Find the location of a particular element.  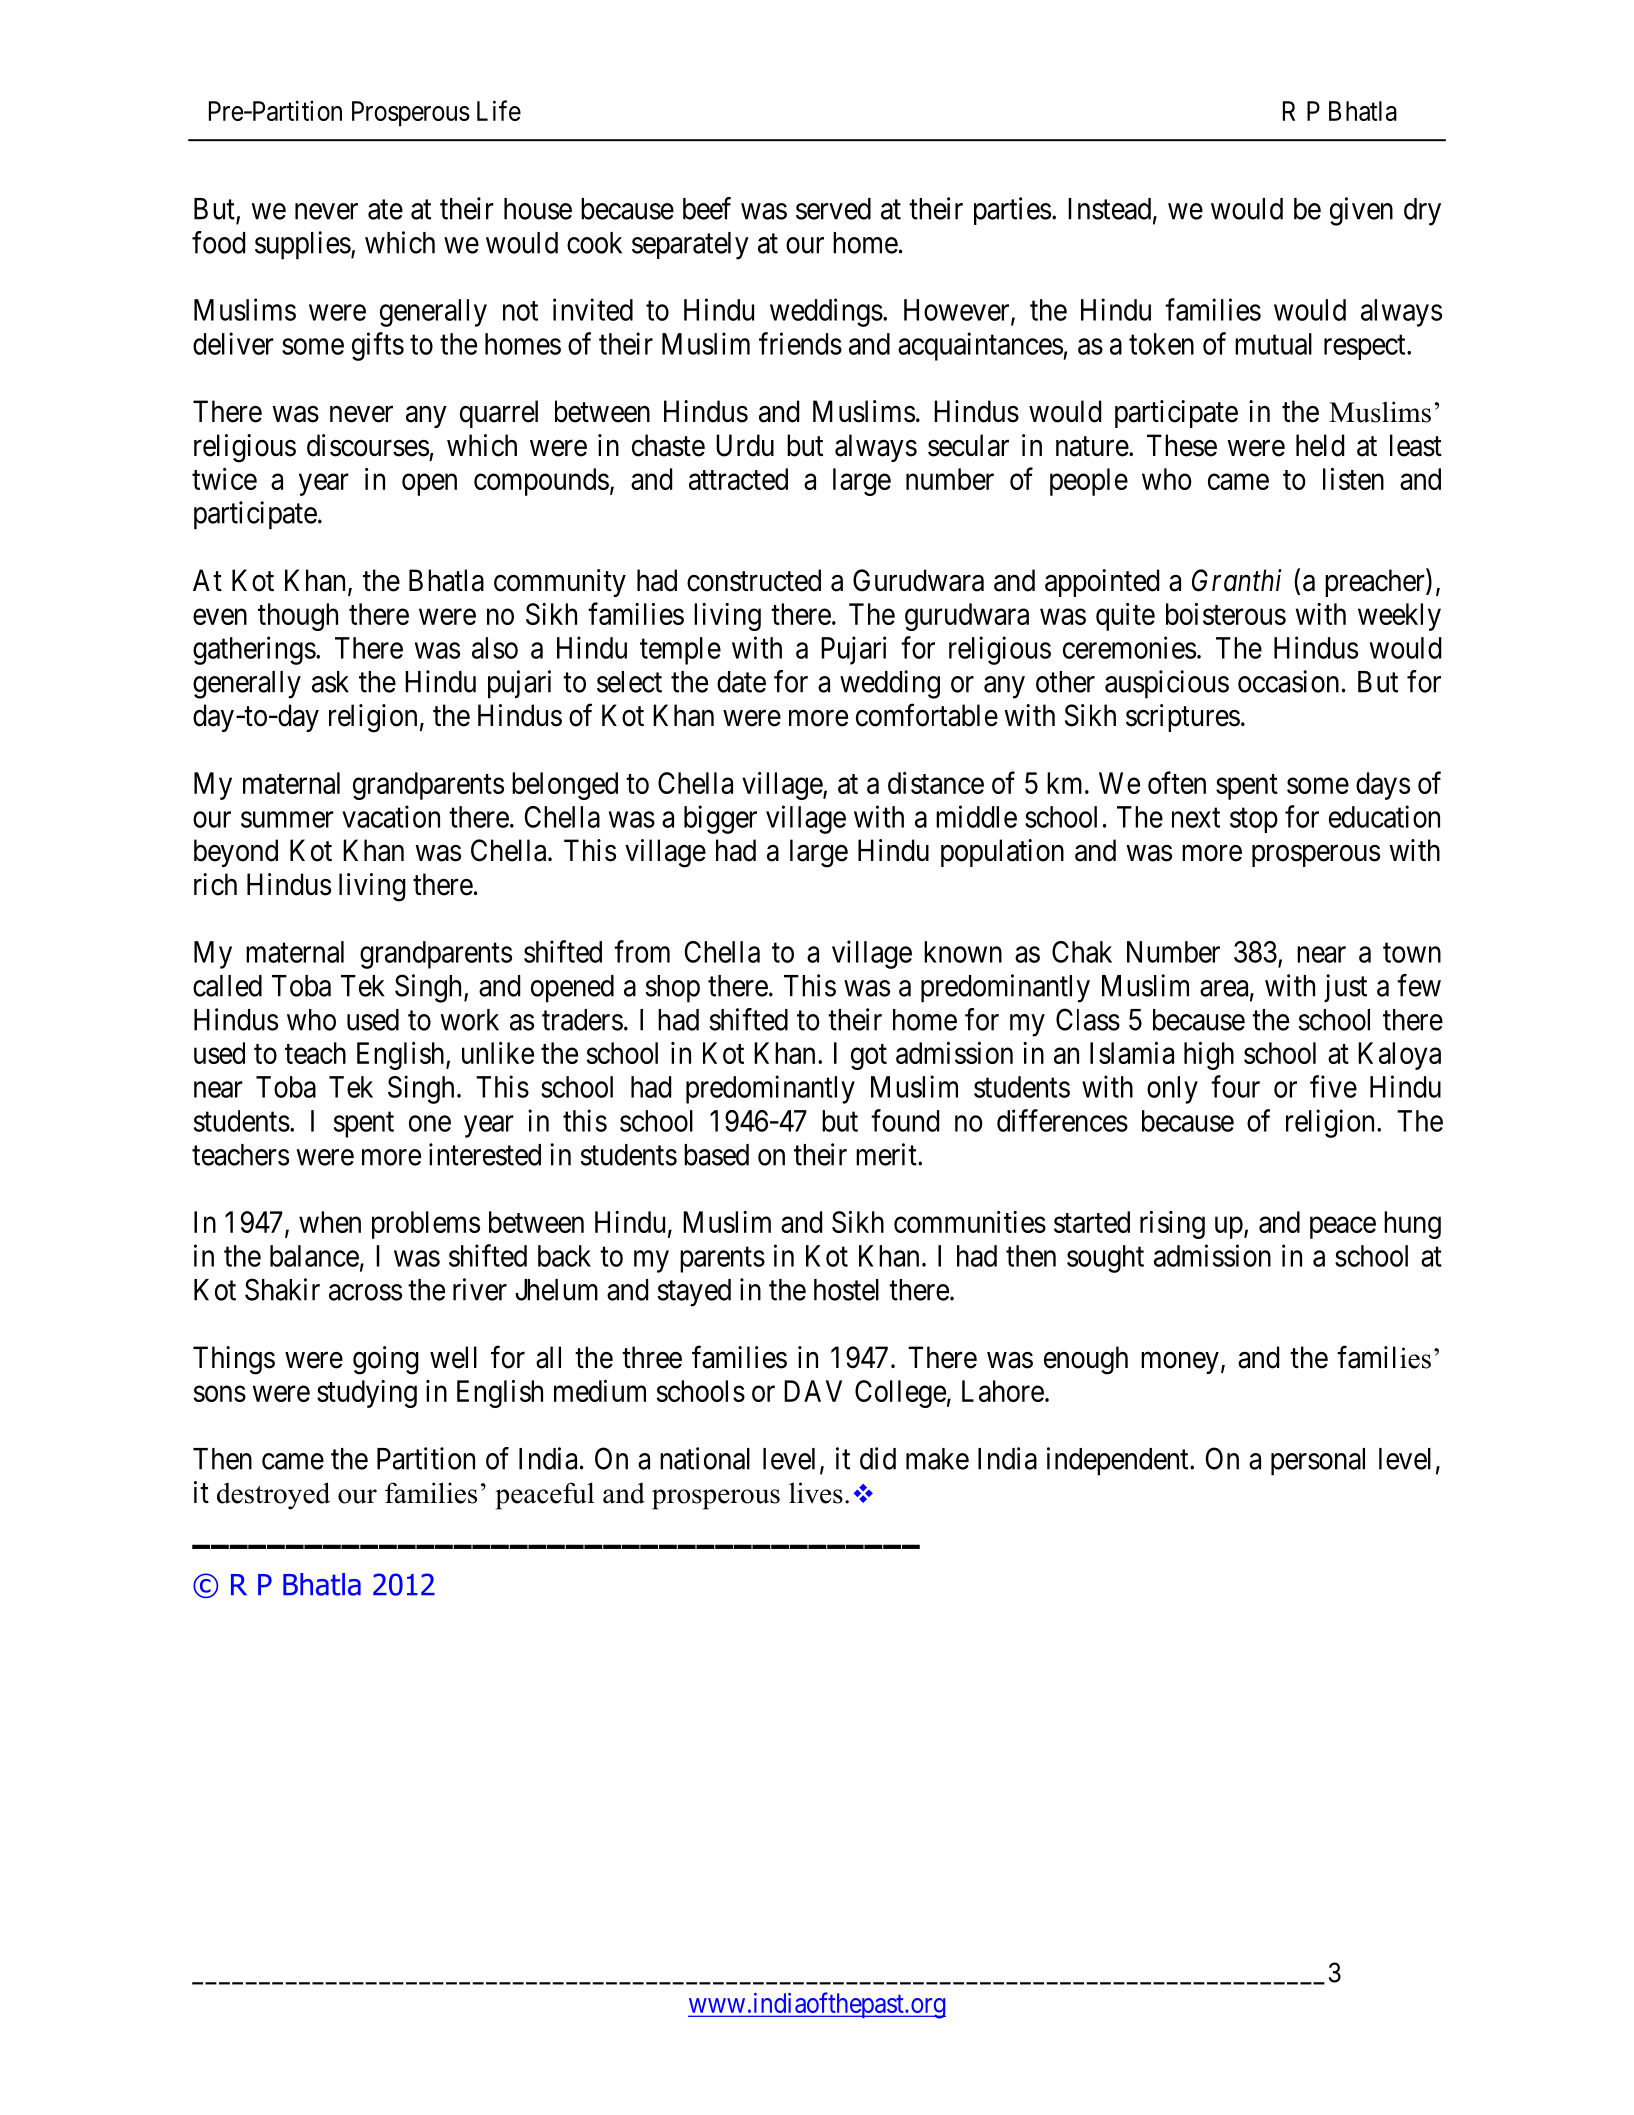

Life is located at coordinates (499, 110).
